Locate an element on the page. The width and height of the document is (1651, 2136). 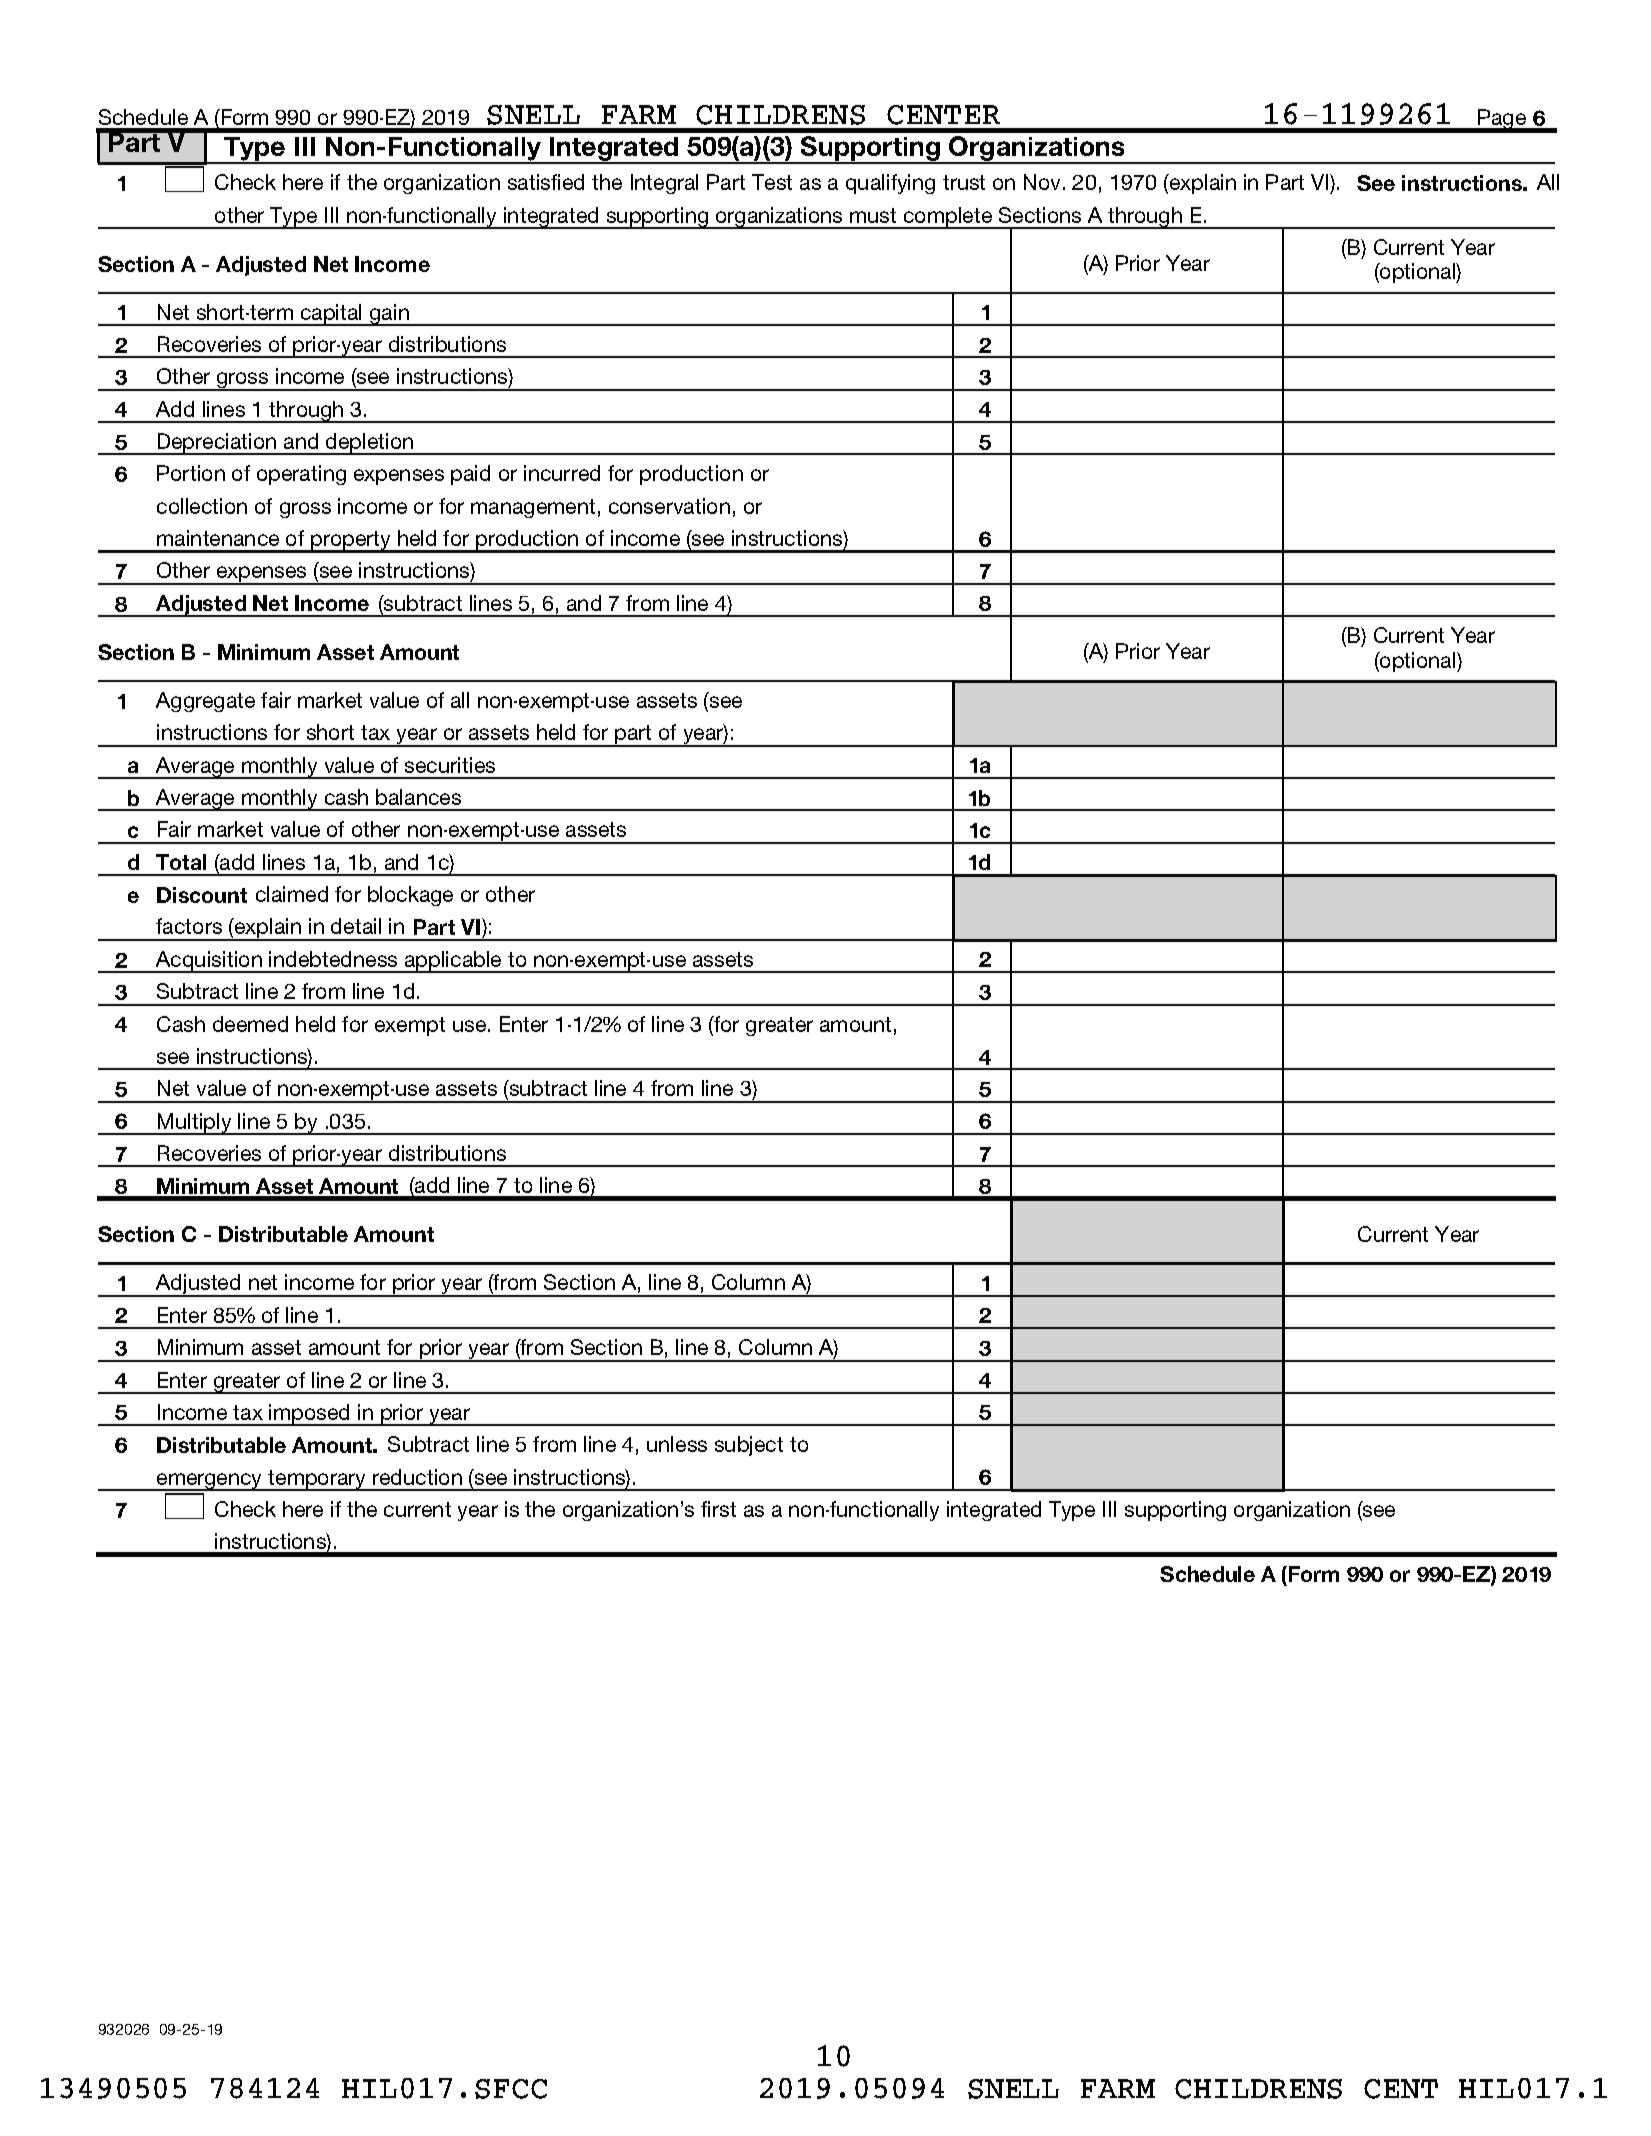
conservation is located at coordinates (669, 506).
